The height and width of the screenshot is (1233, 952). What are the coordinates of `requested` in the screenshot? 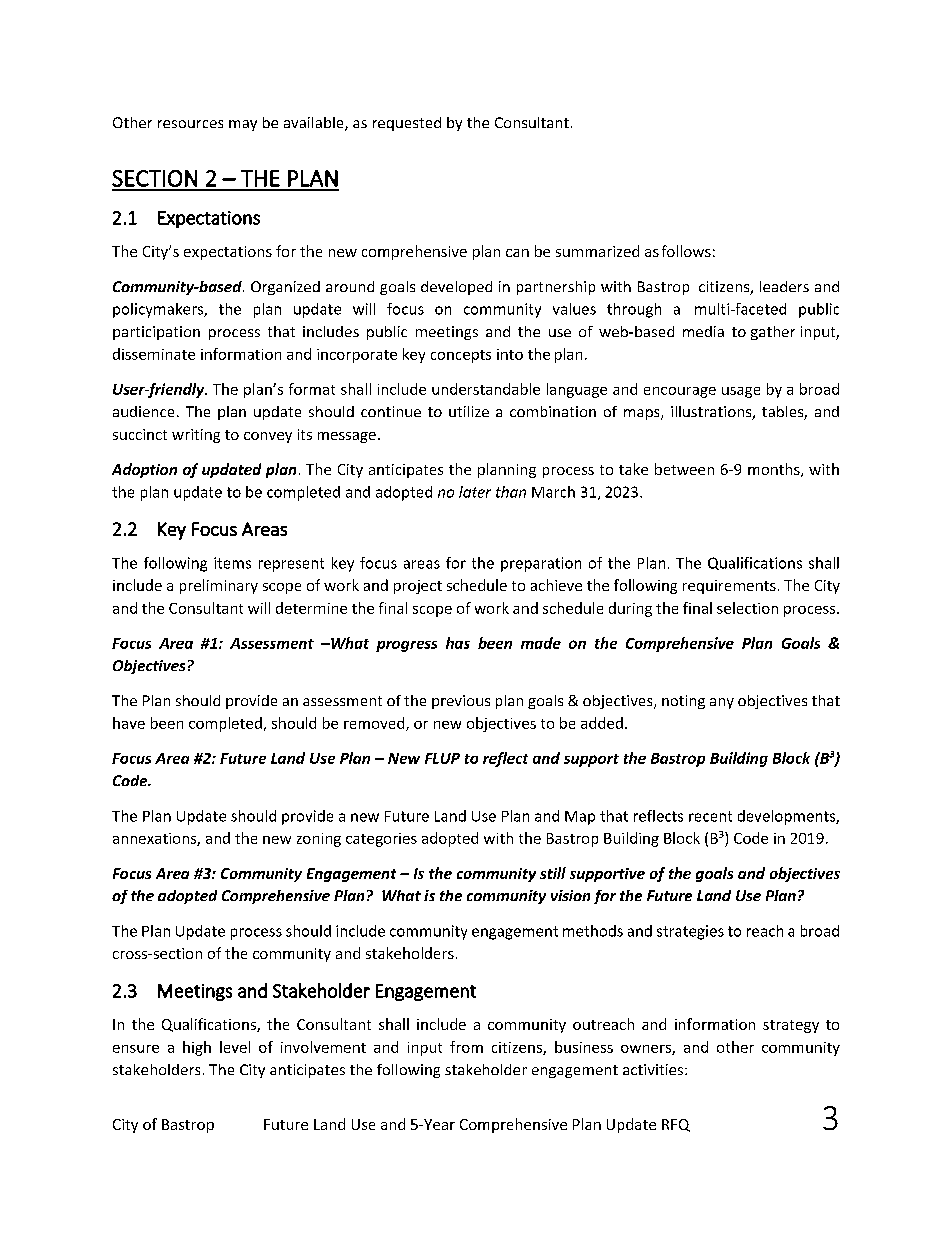 It's located at (407, 124).
